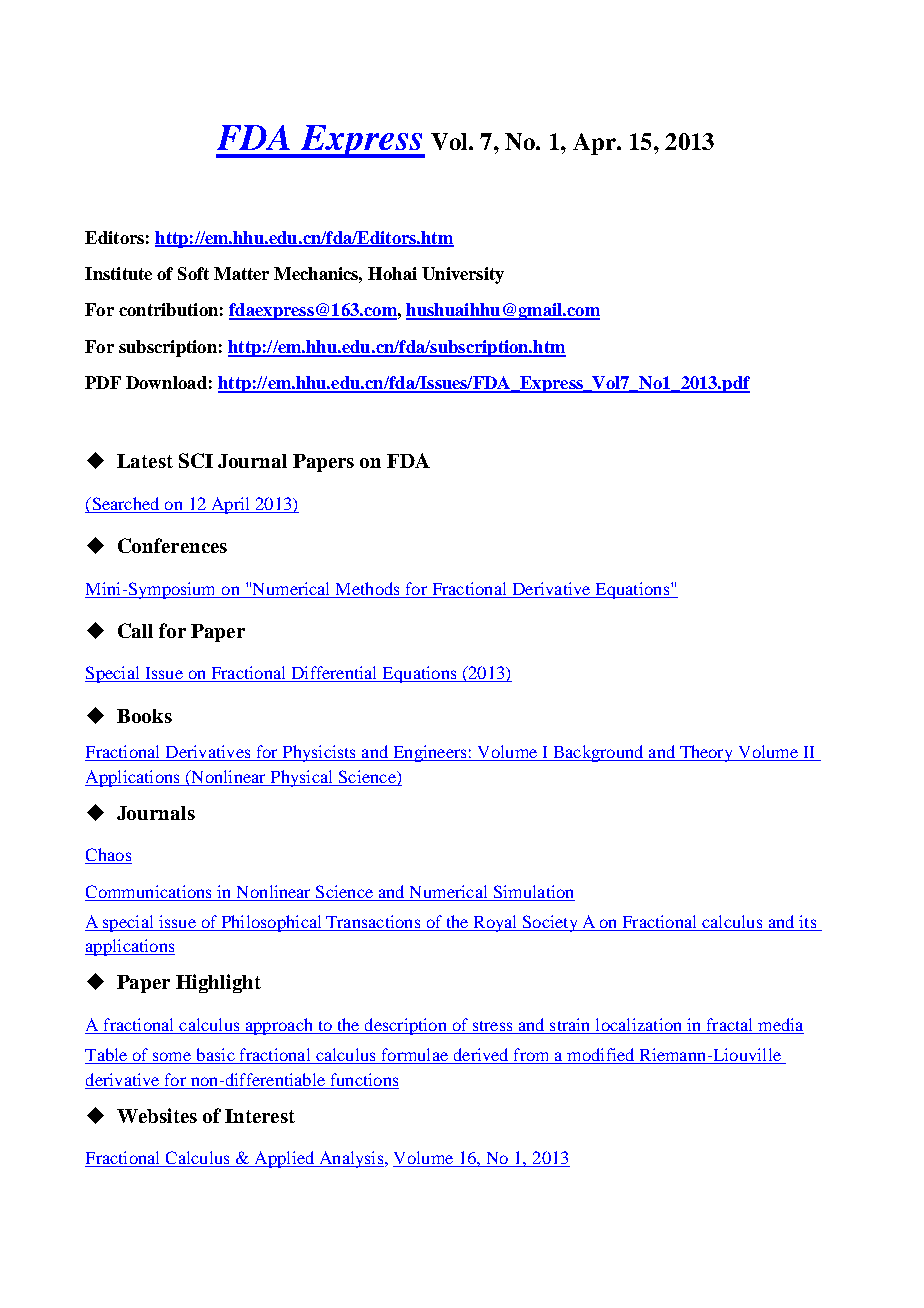  Describe the element at coordinates (533, 891) in the screenshot. I see `Simulation` at that location.
